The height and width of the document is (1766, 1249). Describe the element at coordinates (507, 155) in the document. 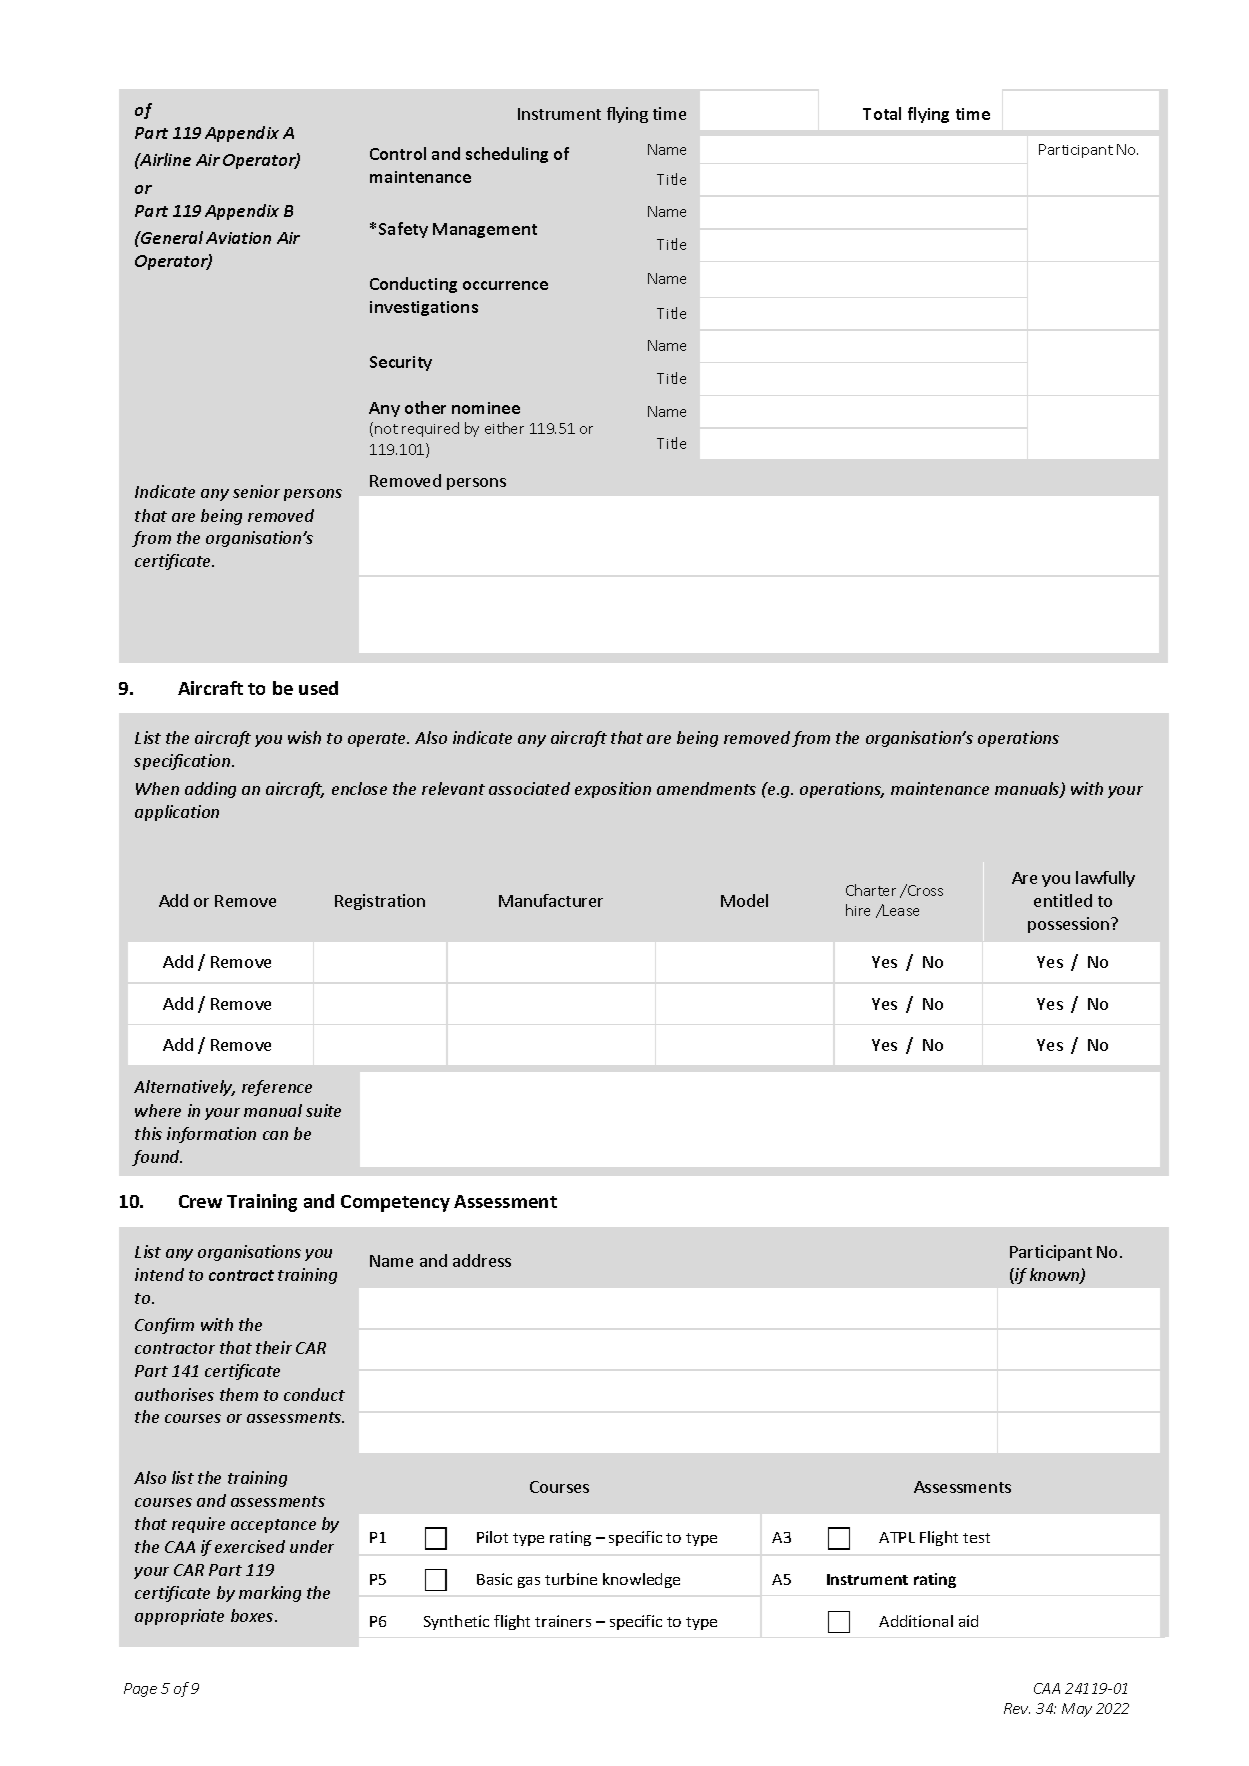

I see `scheduling` at that location.
